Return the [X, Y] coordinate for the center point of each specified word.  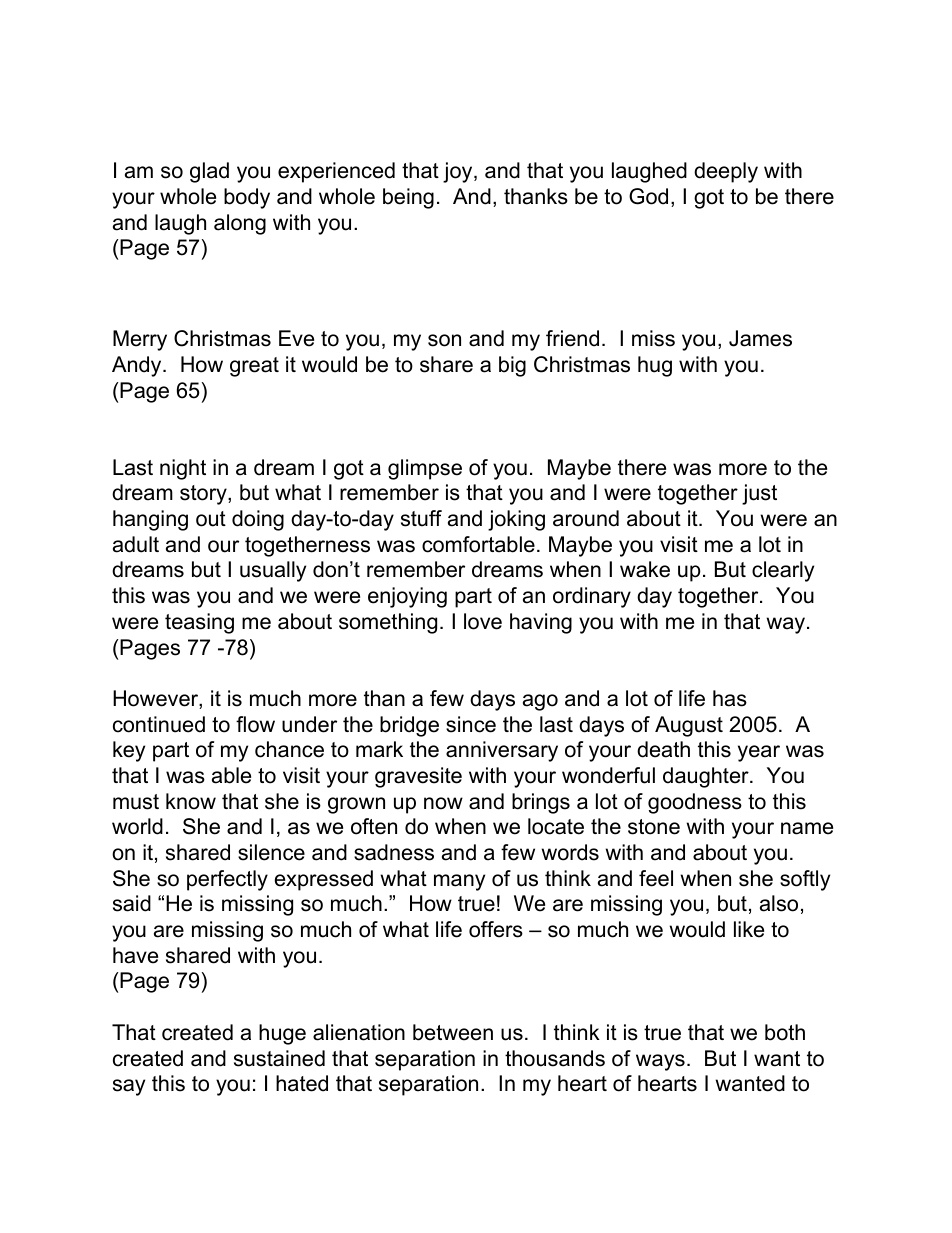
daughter [707, 777]
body [247, 198]
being [408, 198]
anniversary [502, 751]
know [191, 801]
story [204, 495]
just [759, 494]
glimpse [425, 469]
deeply [726, 172]
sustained [279, 1058]
